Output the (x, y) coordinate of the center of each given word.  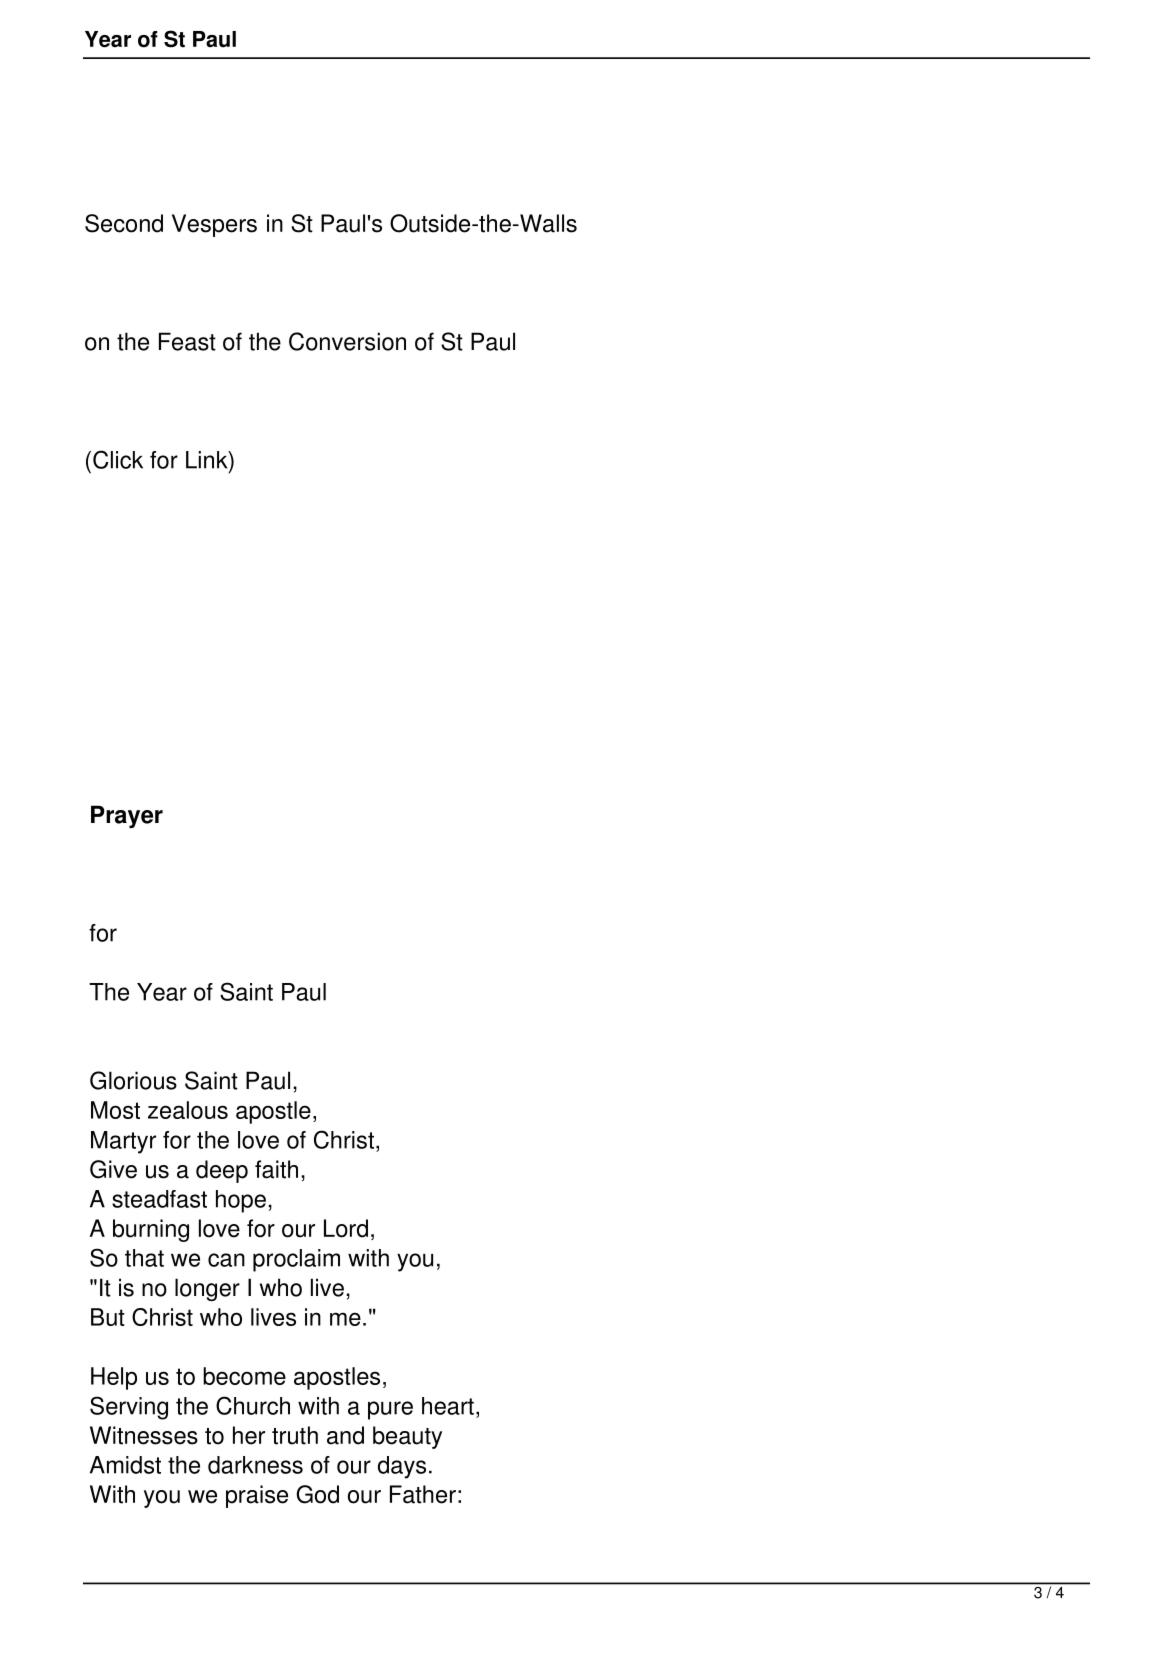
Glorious (133, 1080)
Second (124, 223)
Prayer (127, 816)
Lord (346, 1228)
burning (151, 1230)
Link (208, 460)
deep (222, 1171)
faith (276, 1169)
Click (118, 459)
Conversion (347, 341)
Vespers (214, 225)
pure (390, 1410)
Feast (187, 341)
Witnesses (144, 1435)
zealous (188, 1110)
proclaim (296, 1260)
